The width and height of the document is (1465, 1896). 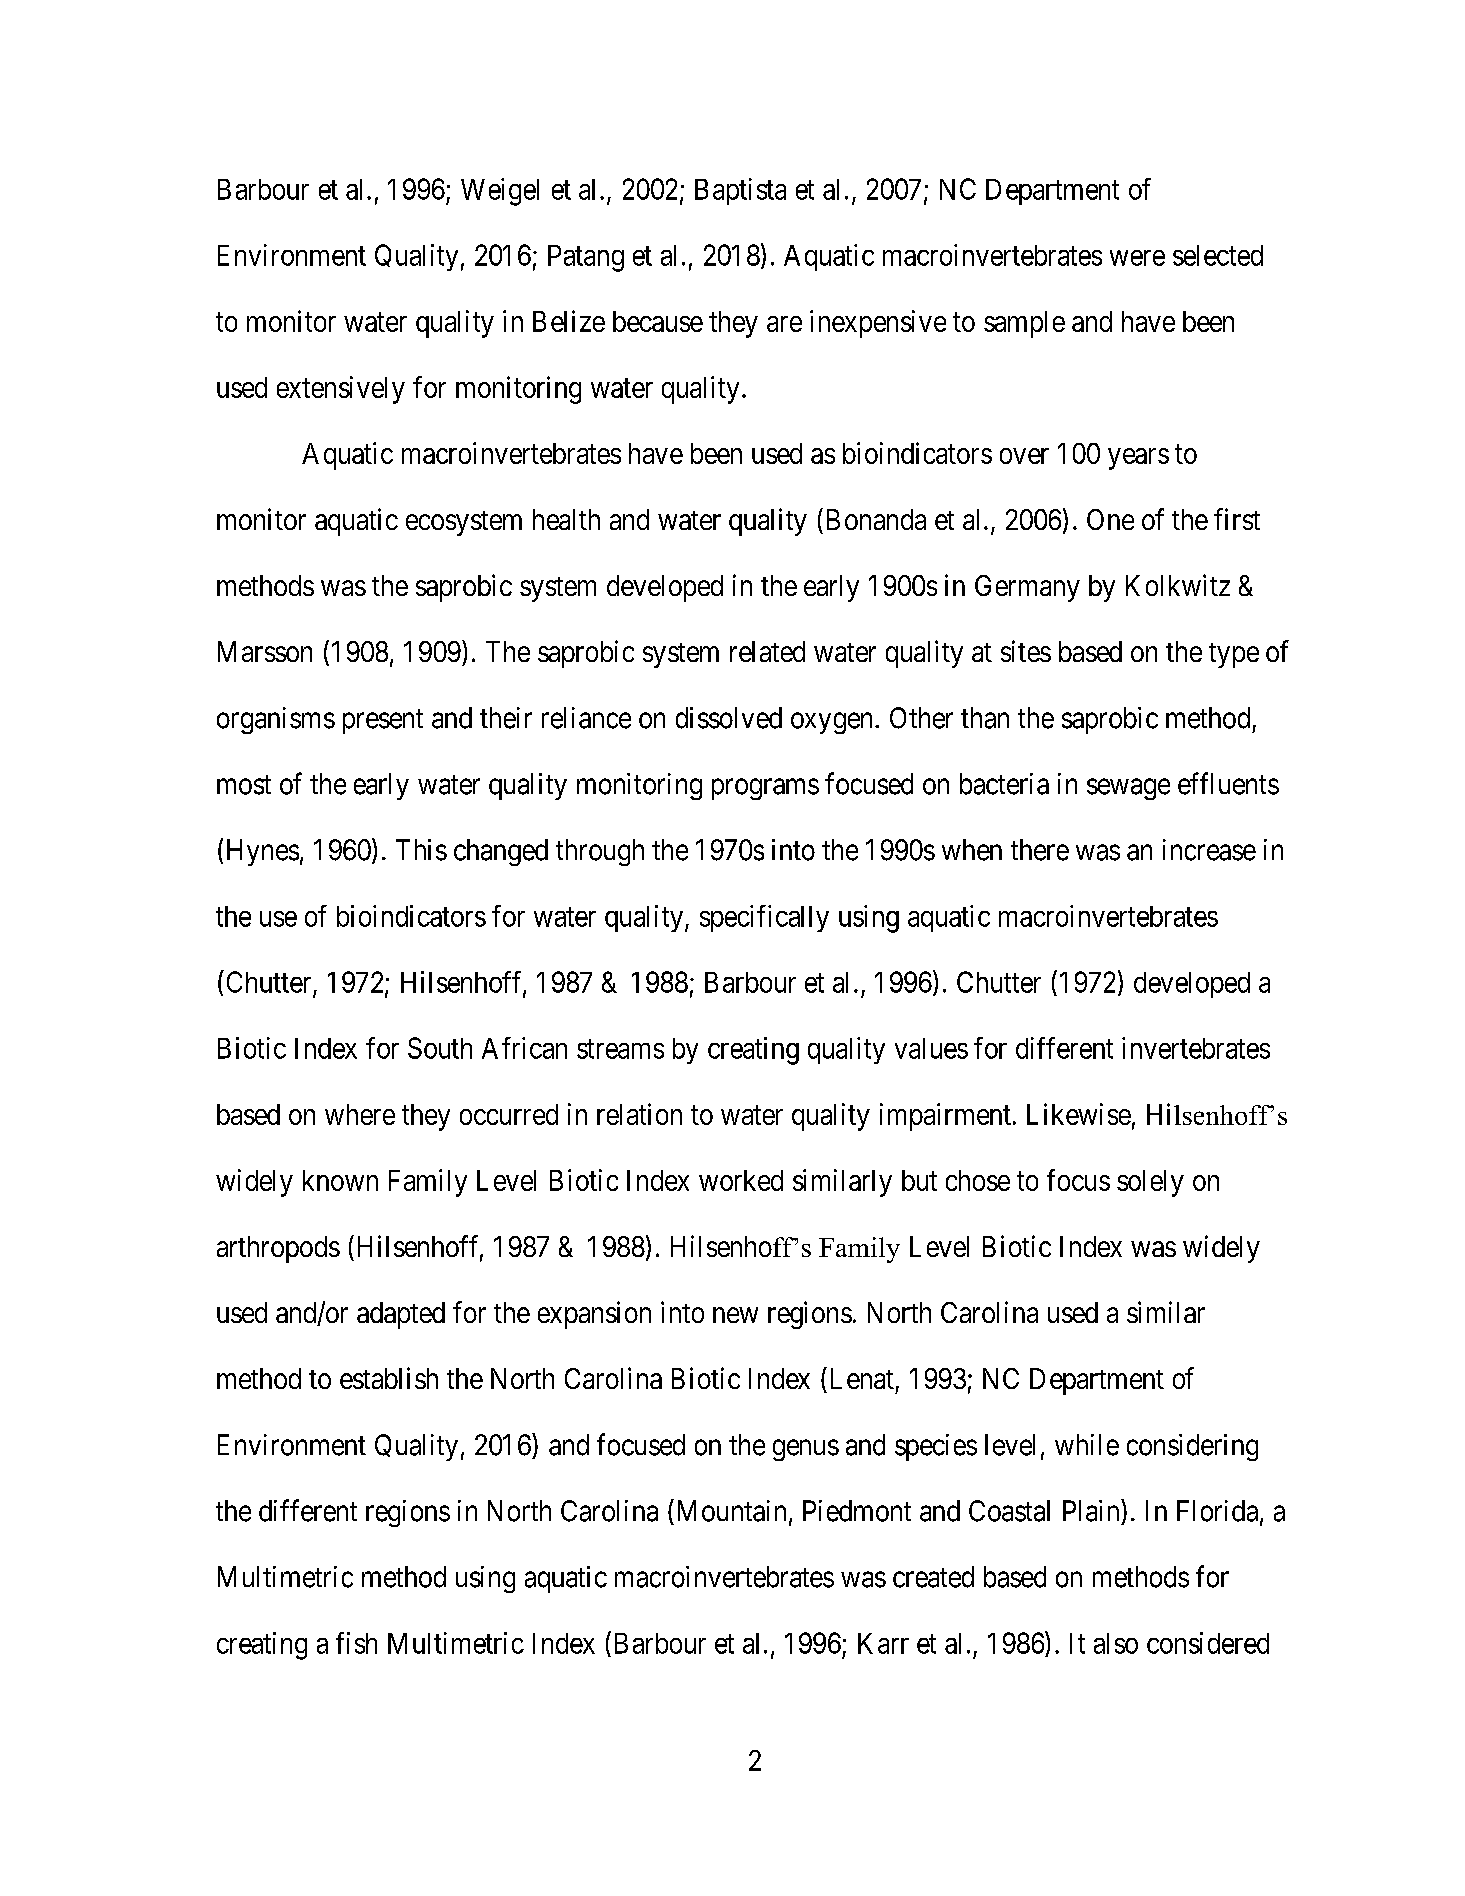 What do you see at coordinates (1137, 258) in the document?
I see `were` at bounding box center [1137, 258].
